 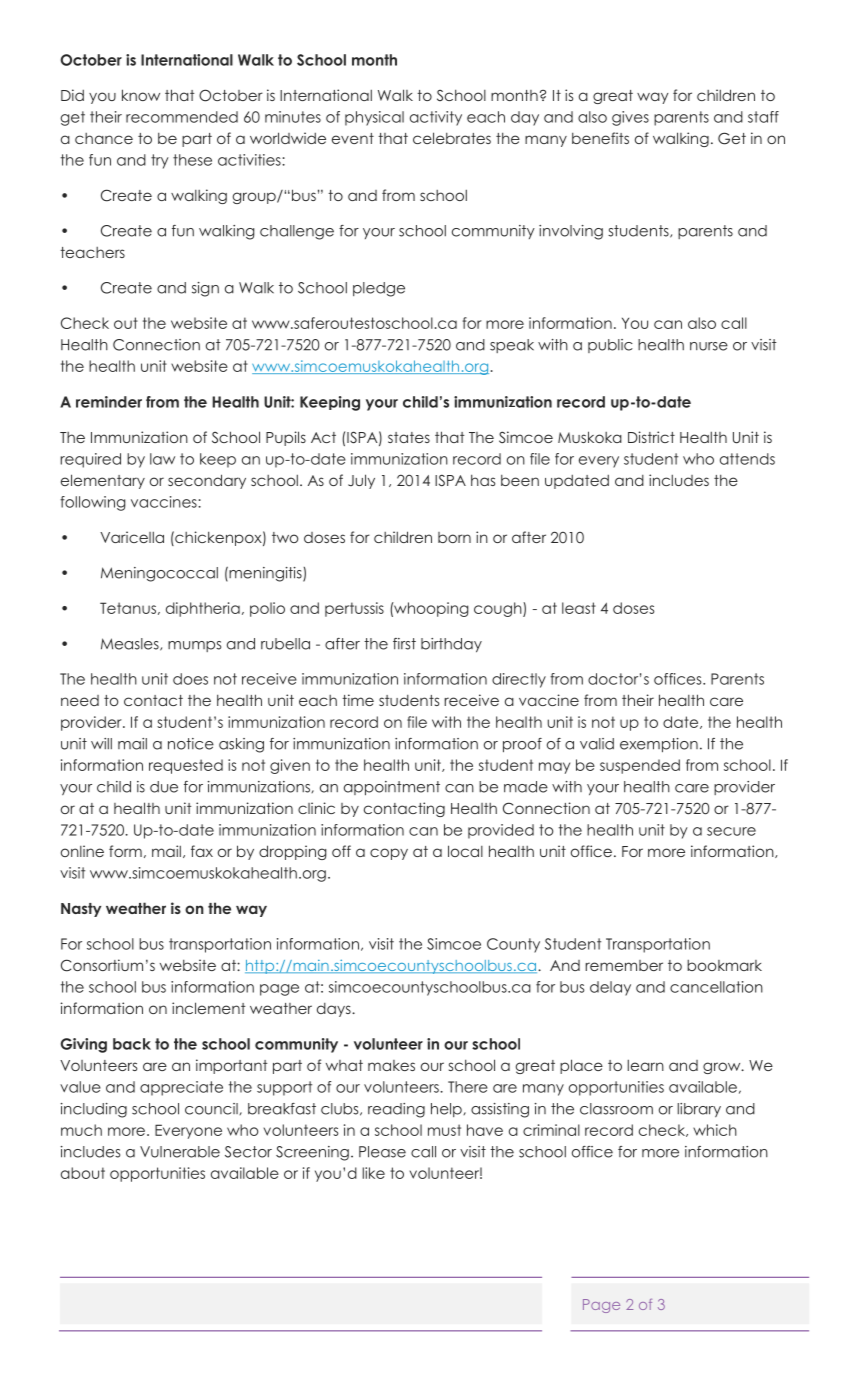 I want to click on recommended, so click(x=182, y=117).
